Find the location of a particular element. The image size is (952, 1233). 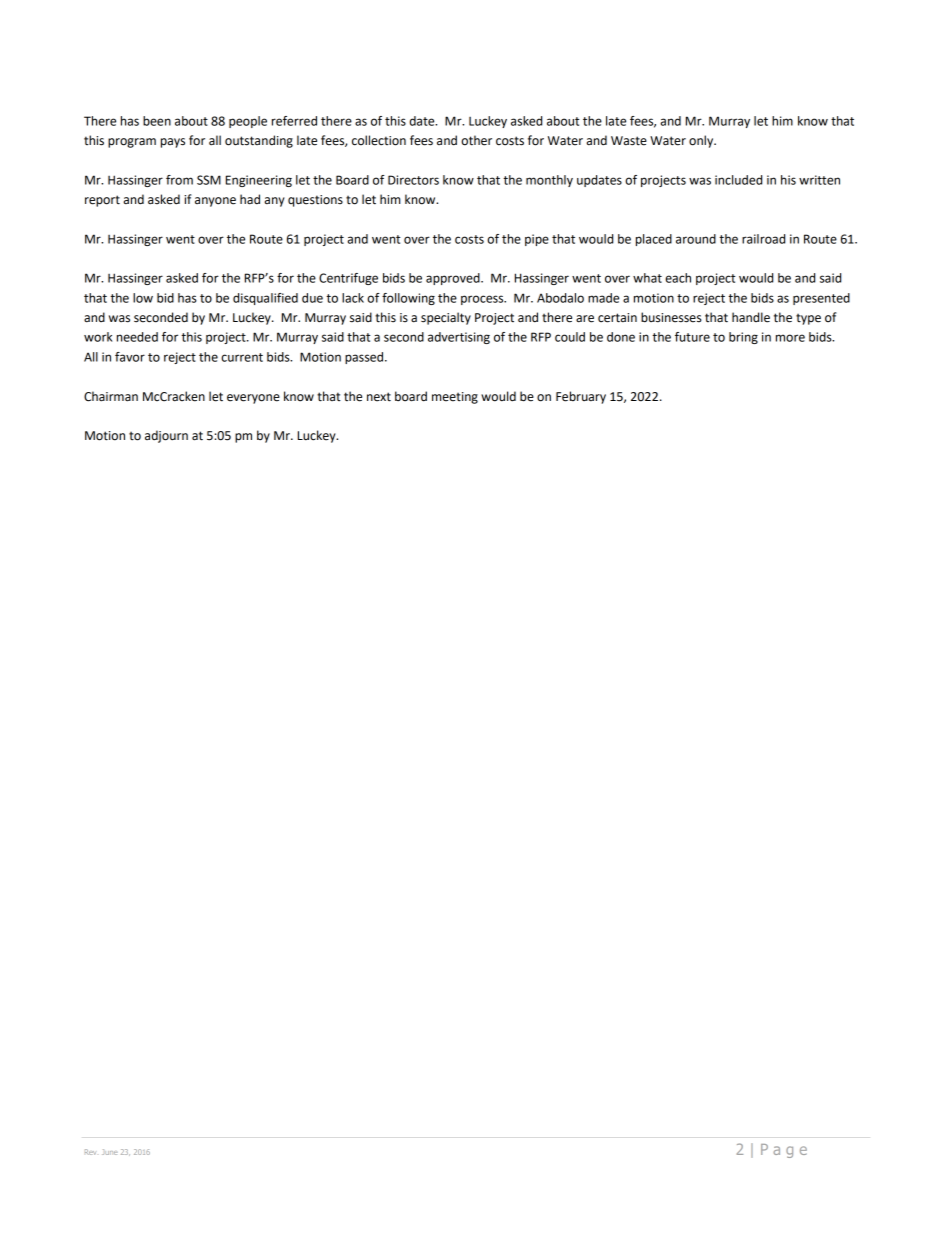

everyone is located at coordinates (253, 399).
